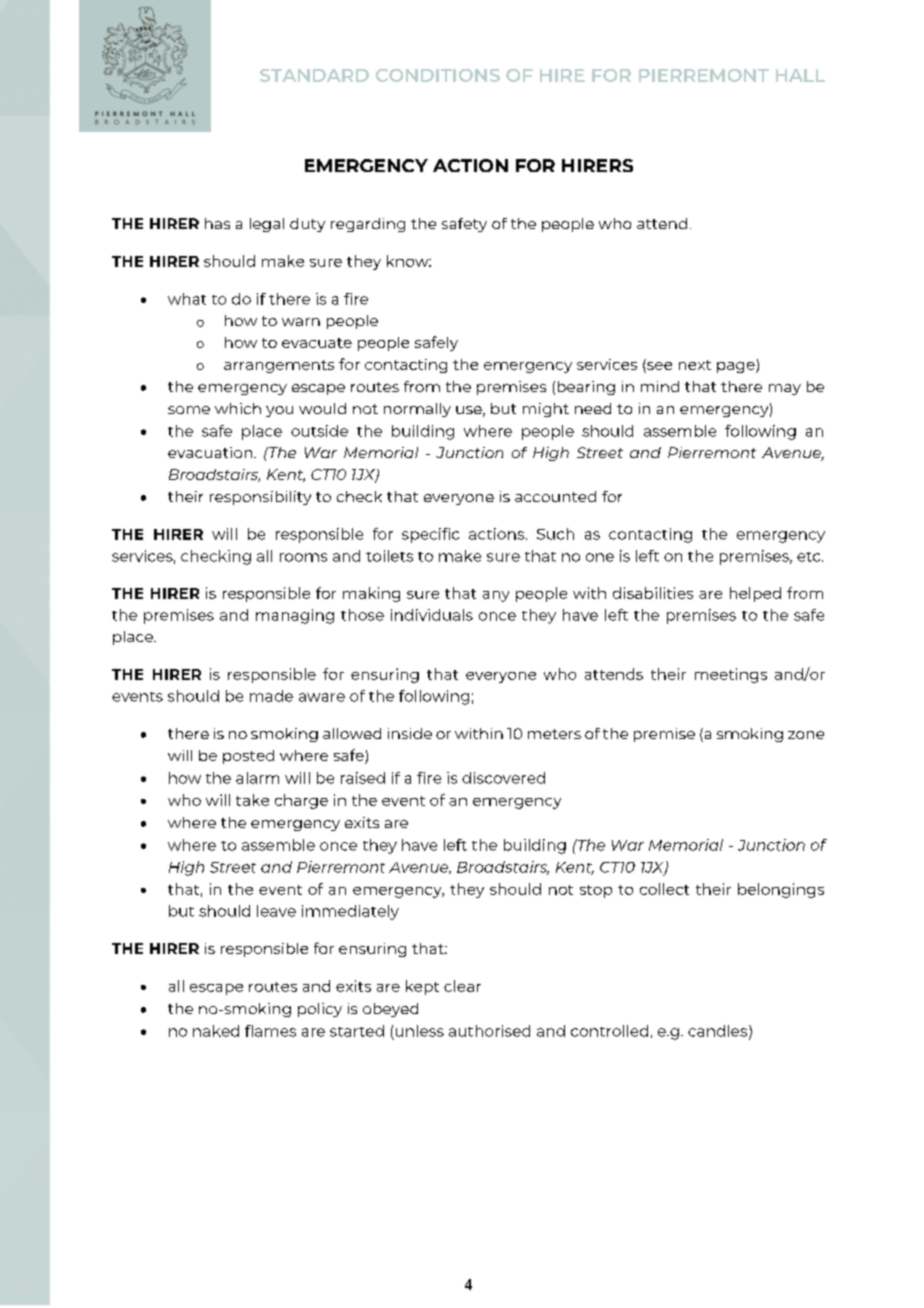 This document has width=924, height=1308. I want to click on flames, so click(270, 1031).
